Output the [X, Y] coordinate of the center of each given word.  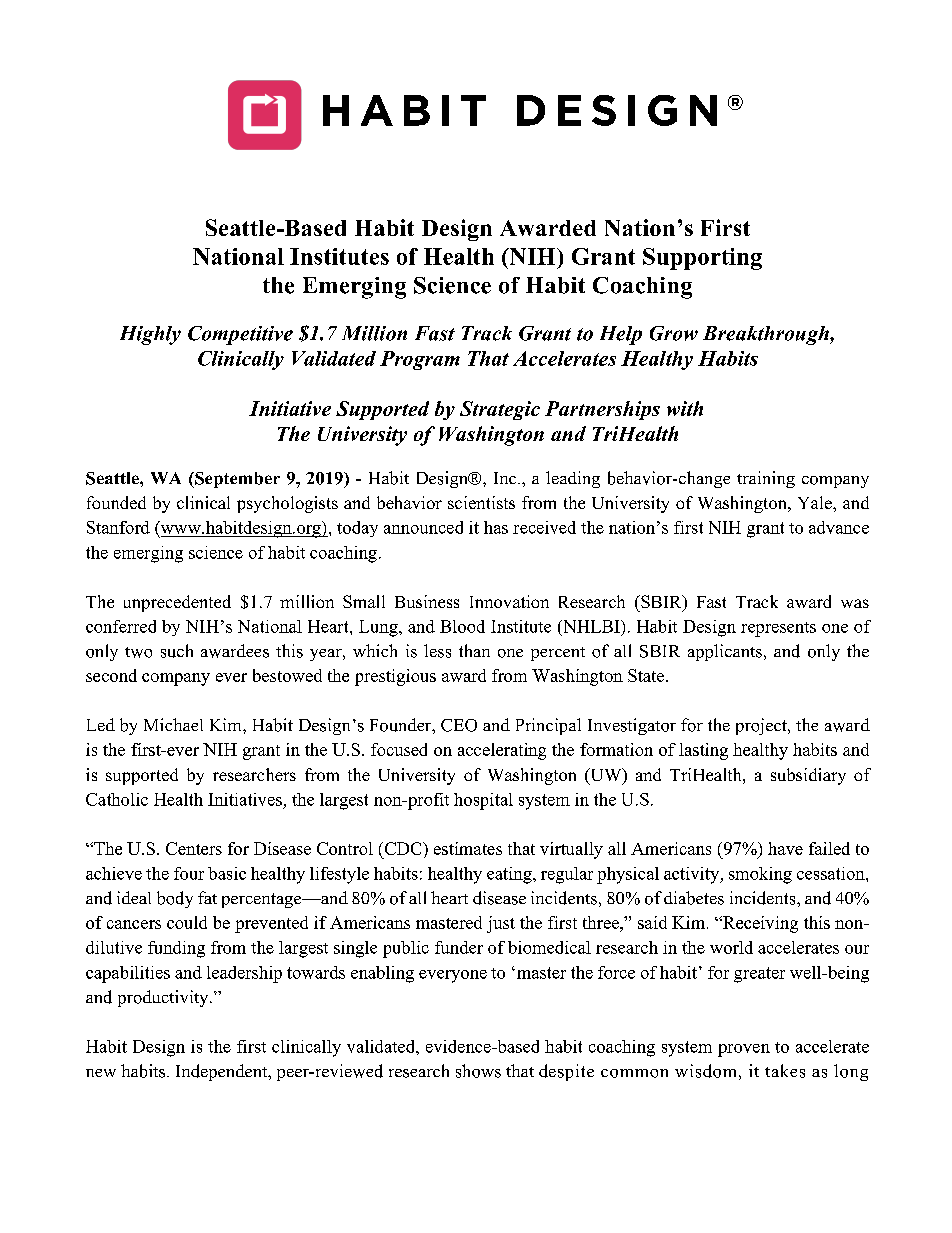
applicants [725, 652]
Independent [223, 1072]
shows [478, 1071]
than [474, 650]
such [177, 651]
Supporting [702, 259]
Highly [150, 335]
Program [420, 360]
